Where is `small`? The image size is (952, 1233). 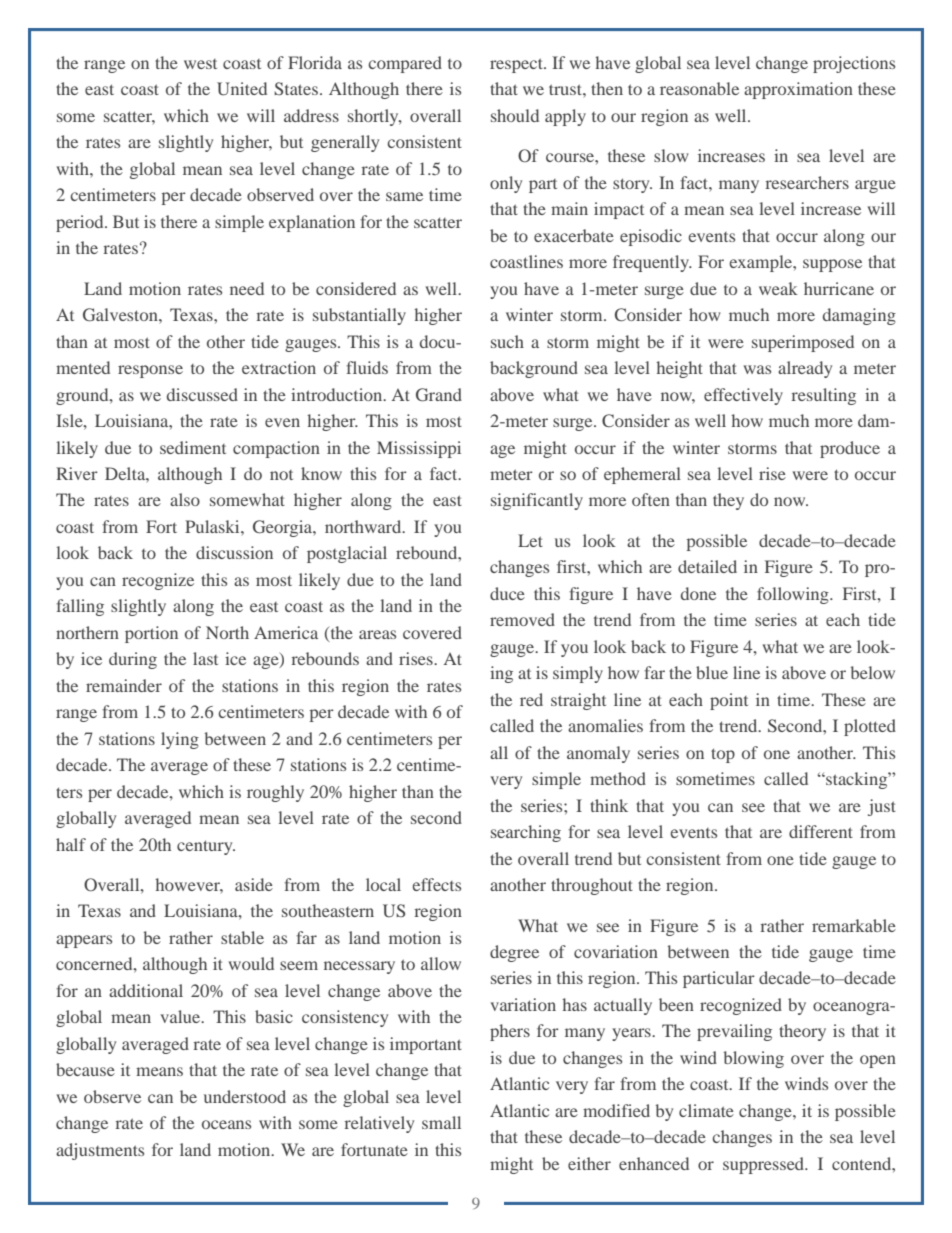
small is located at coordinates (441, 1122).
